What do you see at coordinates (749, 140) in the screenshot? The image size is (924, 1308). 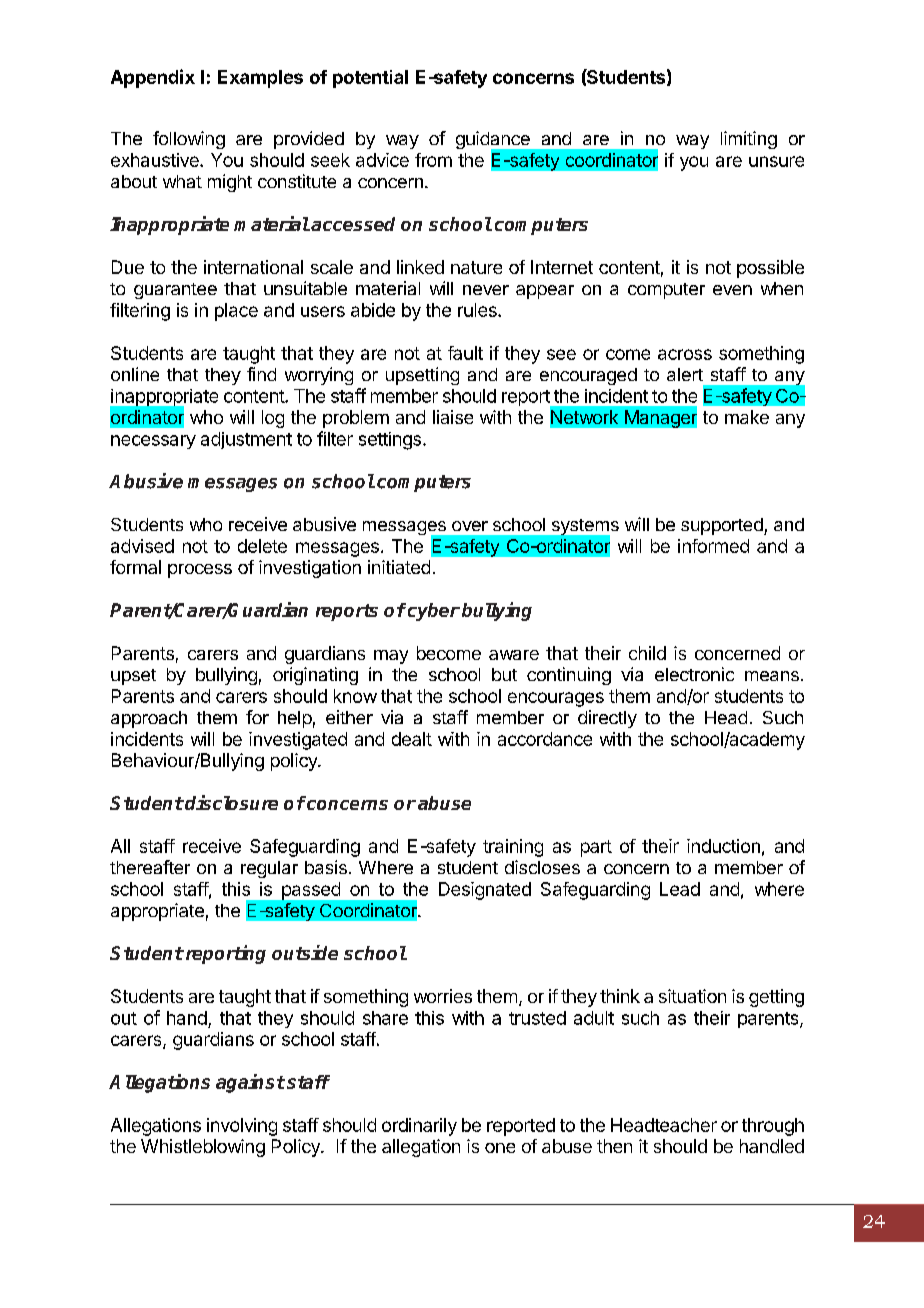 I see `limiting` at bounding box center [749, 140].
